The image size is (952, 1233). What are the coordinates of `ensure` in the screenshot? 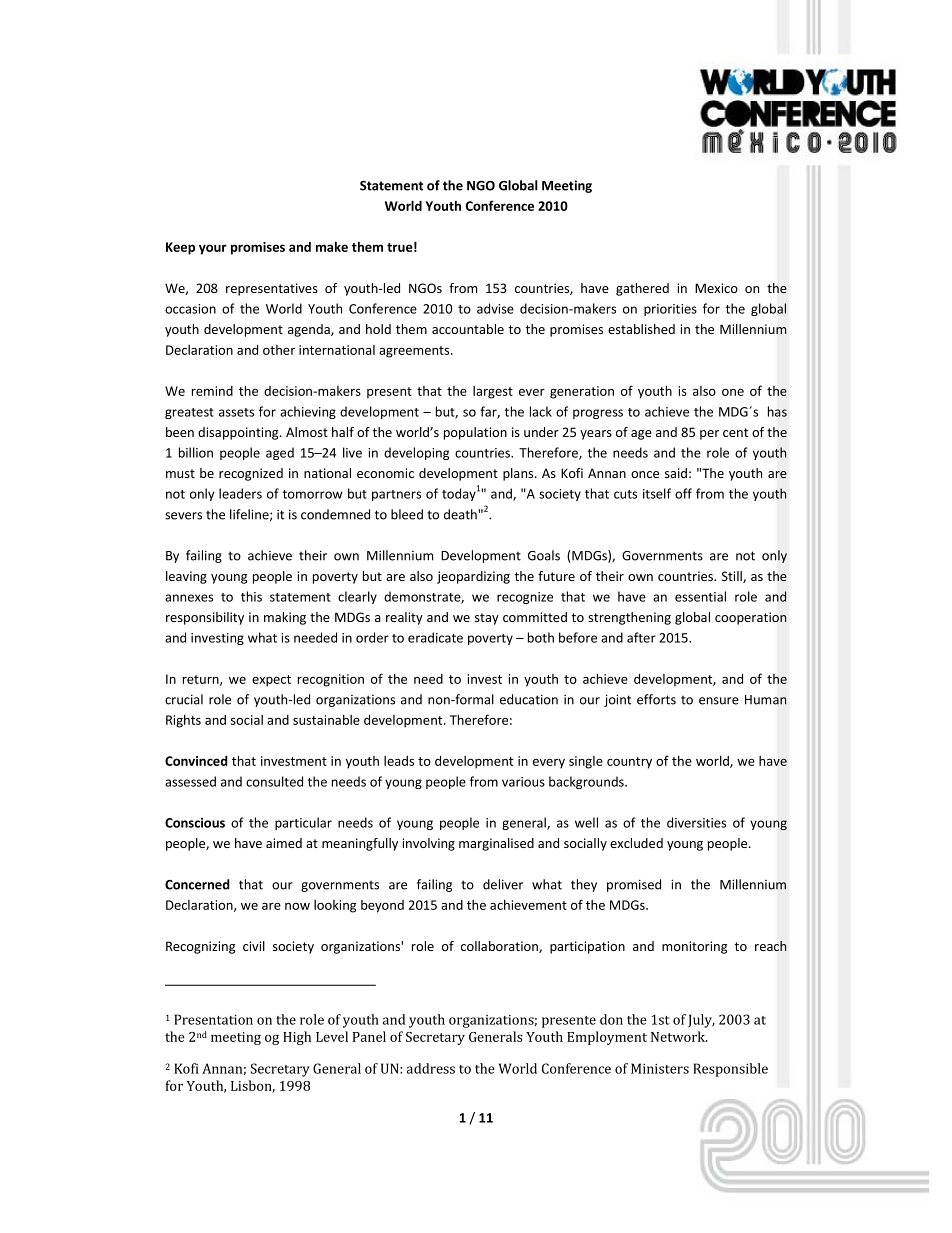 It's located at (719, 701).
